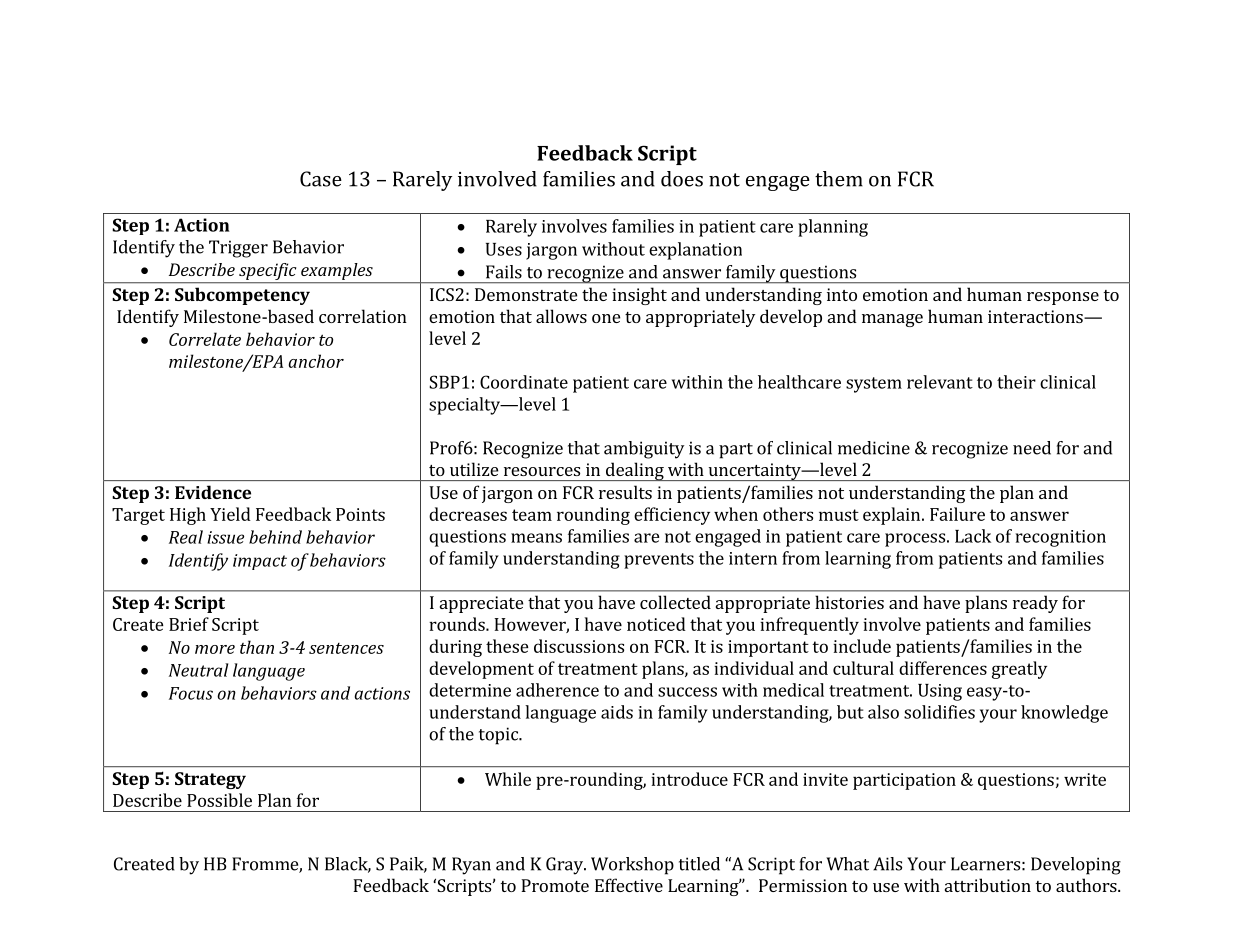 Image resolution: width=1233 pixels, height=952 pixels. Describe the element at coordinates (219, 800) in the image. I see `Possible` at that location.
